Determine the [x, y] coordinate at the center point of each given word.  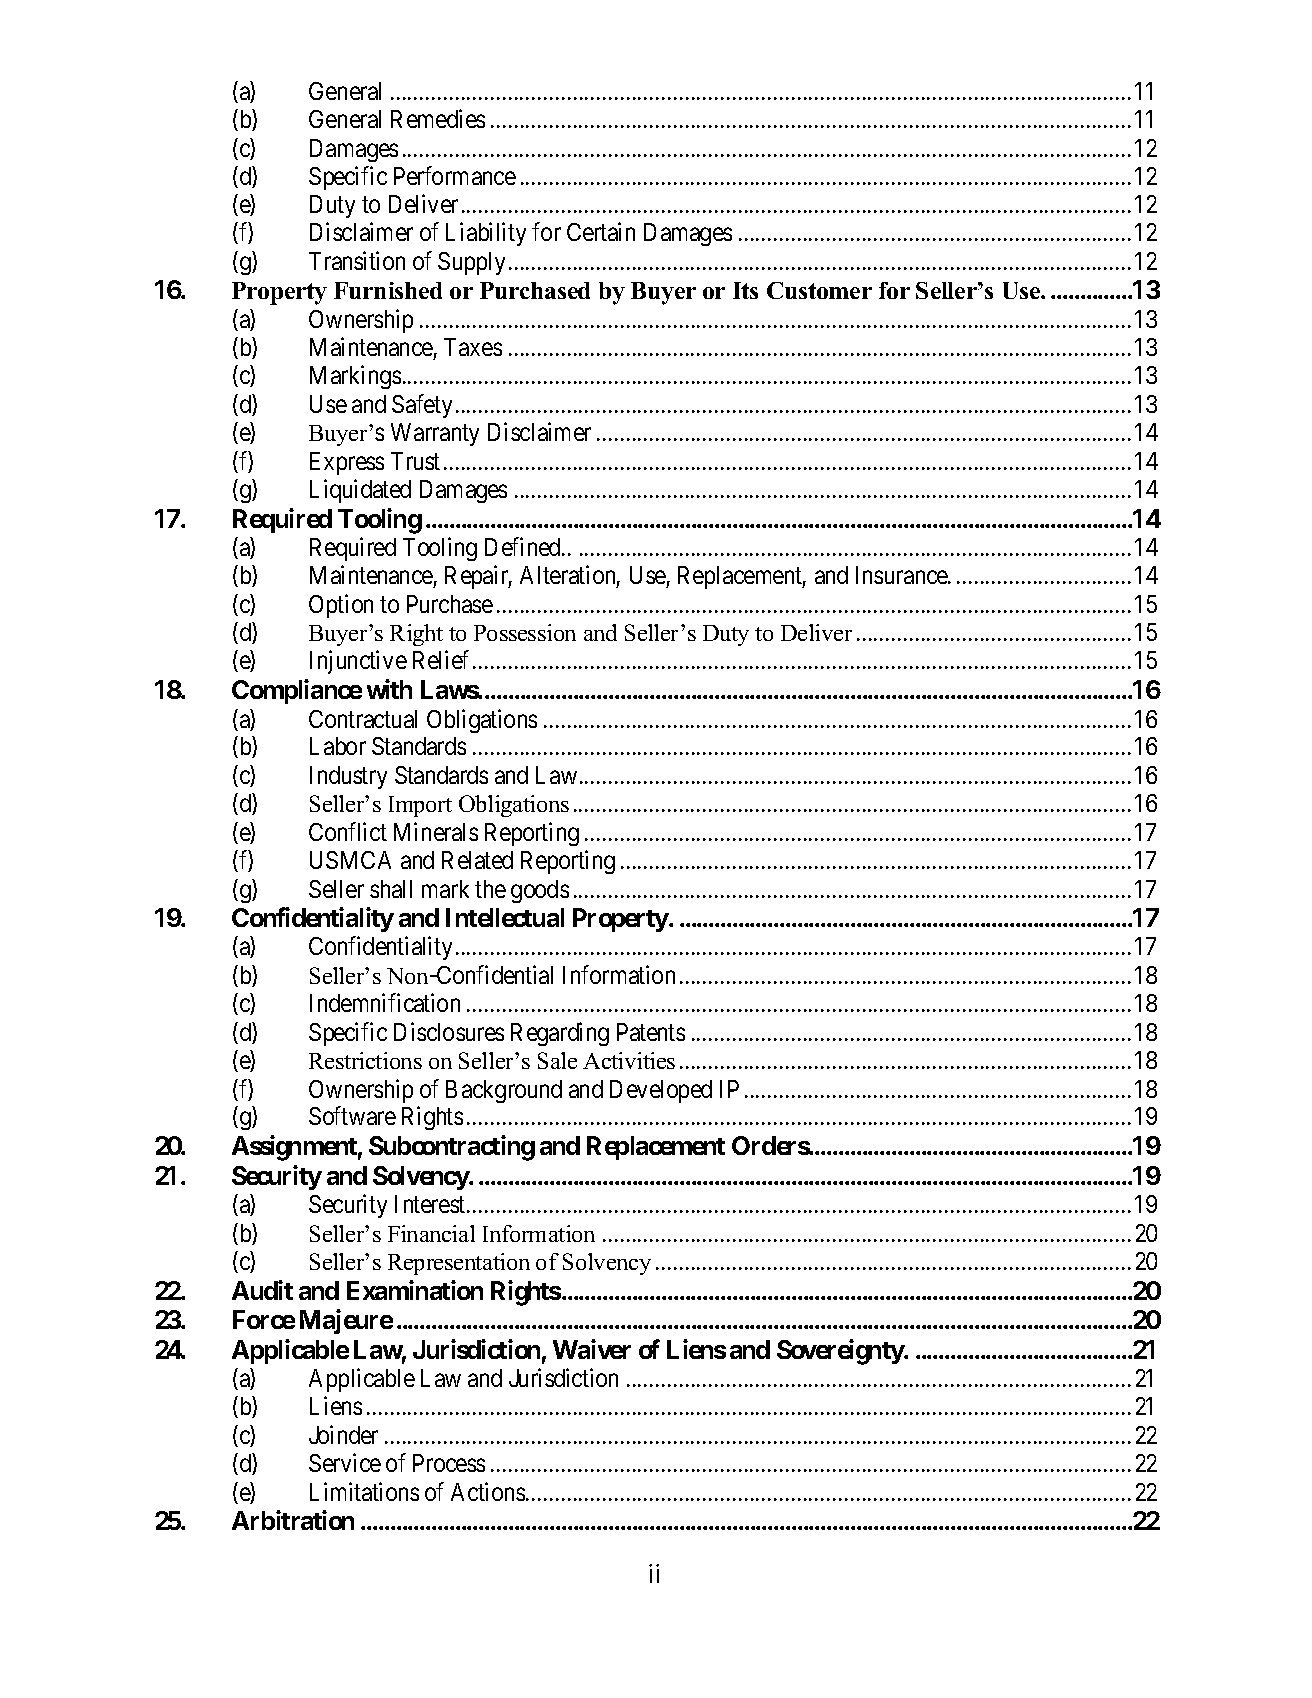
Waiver [592, 1349]
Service [345, 1463]
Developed [661, 1091]
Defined [524, 546]
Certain [601, 231]
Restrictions [365, 1060]
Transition [357, 260]
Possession [525, 632]
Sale [557, 1060]
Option [341, 606]
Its [745, 290]
